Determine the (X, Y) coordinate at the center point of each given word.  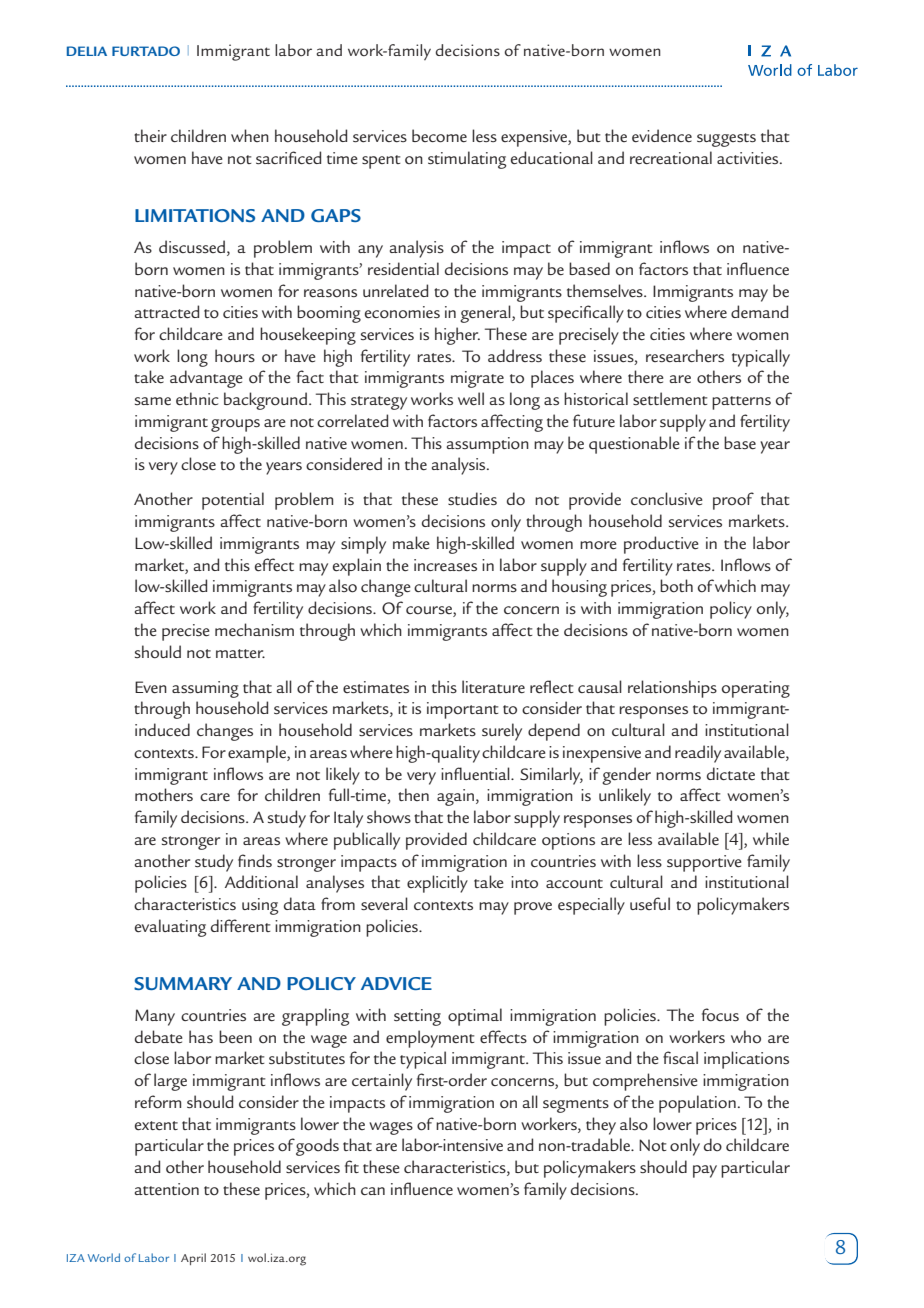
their (150, 136)
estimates (376, 687)
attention (167, 1189)
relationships (672, 689)
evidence (662, 136)
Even (151, 687)
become (439, 136)
